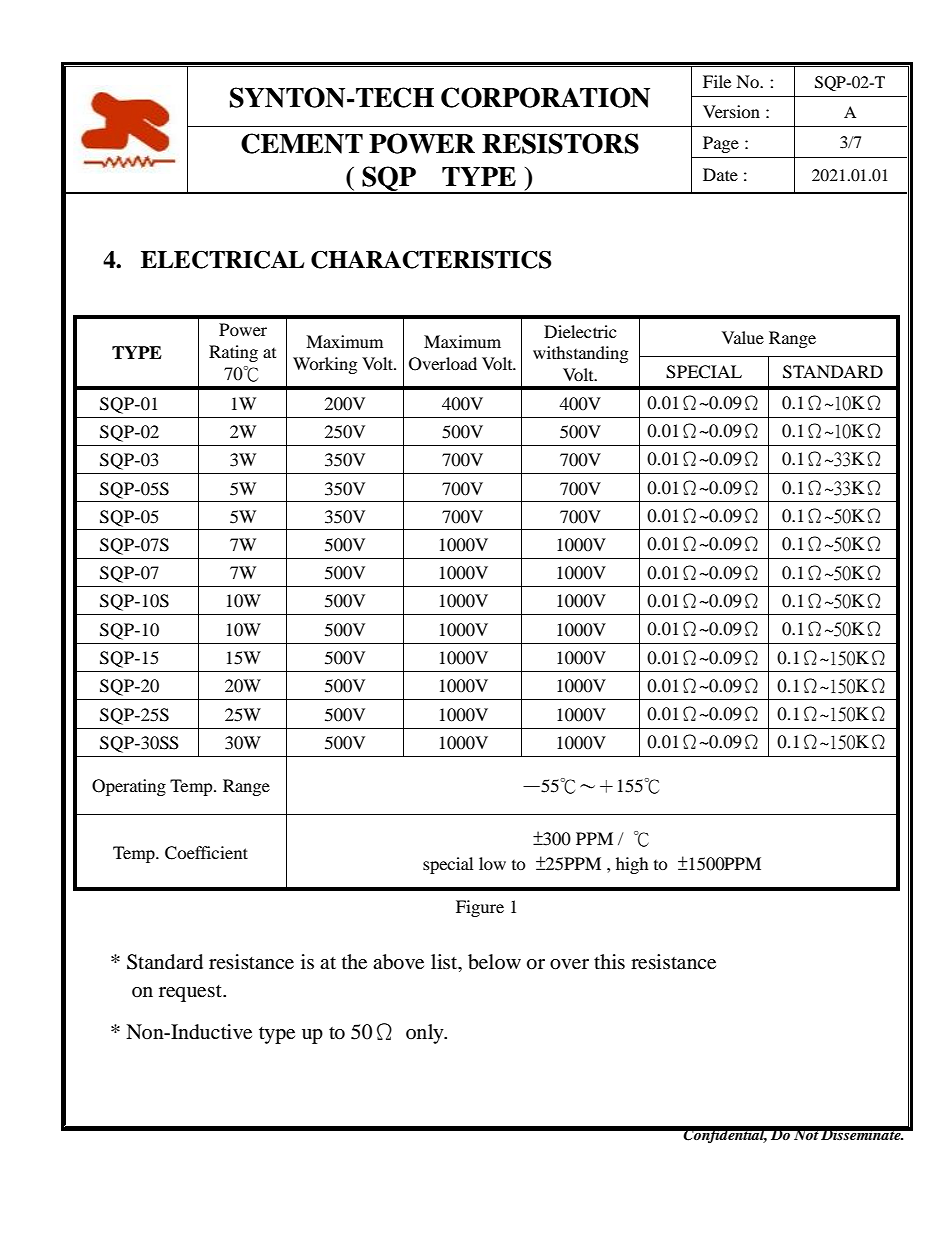  Describe the element at coordinates (717, 81) in the screenshot. I see `File` at that location.
